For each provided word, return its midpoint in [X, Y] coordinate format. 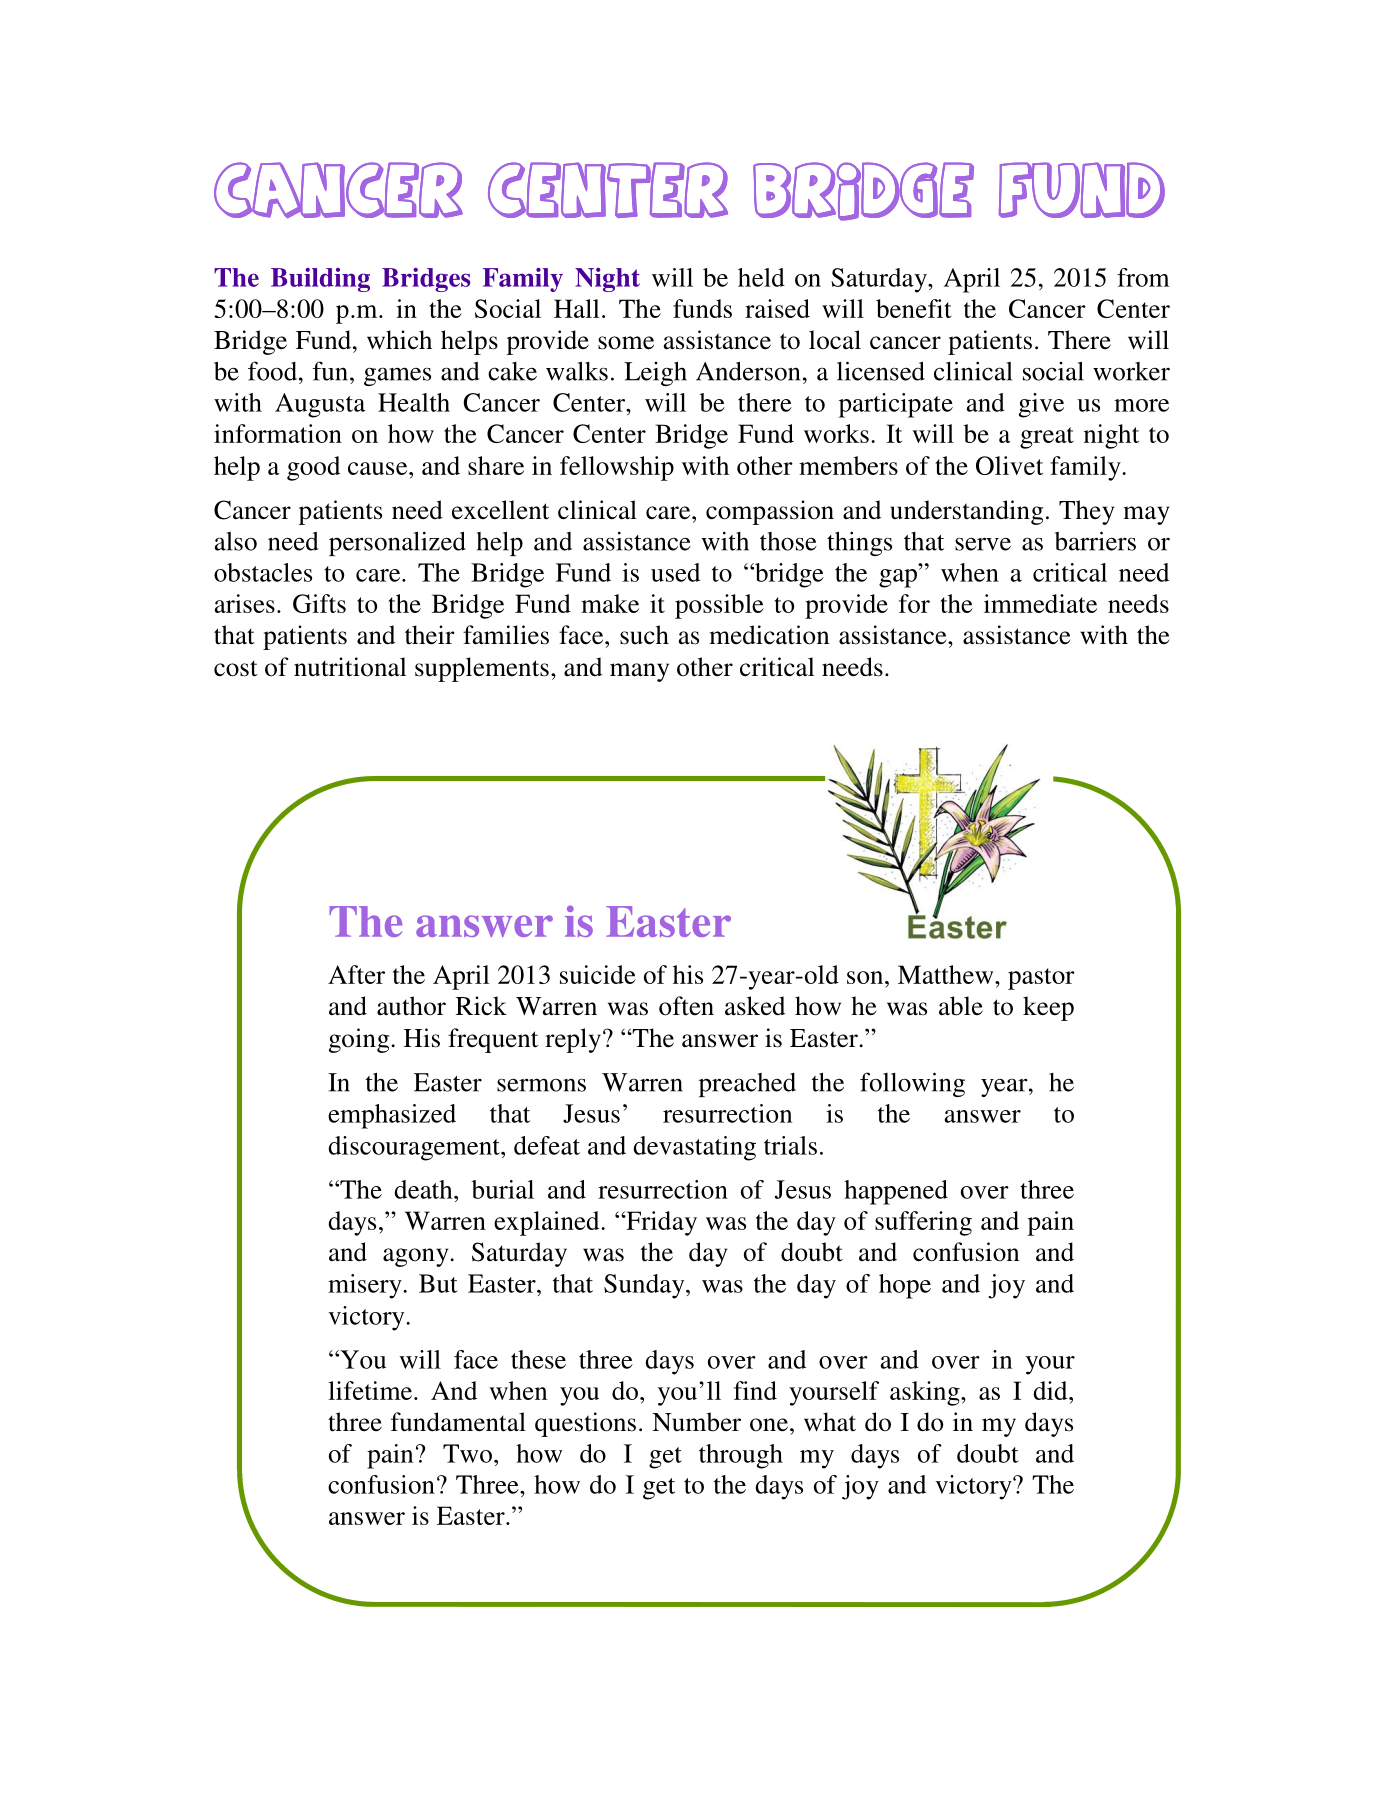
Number [696, 1422]
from [1143, 277]
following [912, 1084]
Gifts [319, 603]
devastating [694, 1148]
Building [320, 280]
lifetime [371, 1390]
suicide [598, 974]
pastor [1041, 979]
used [675, 572]
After [356, 974]
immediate [1040, 603]
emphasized [392, 1116]
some [626, 343]
